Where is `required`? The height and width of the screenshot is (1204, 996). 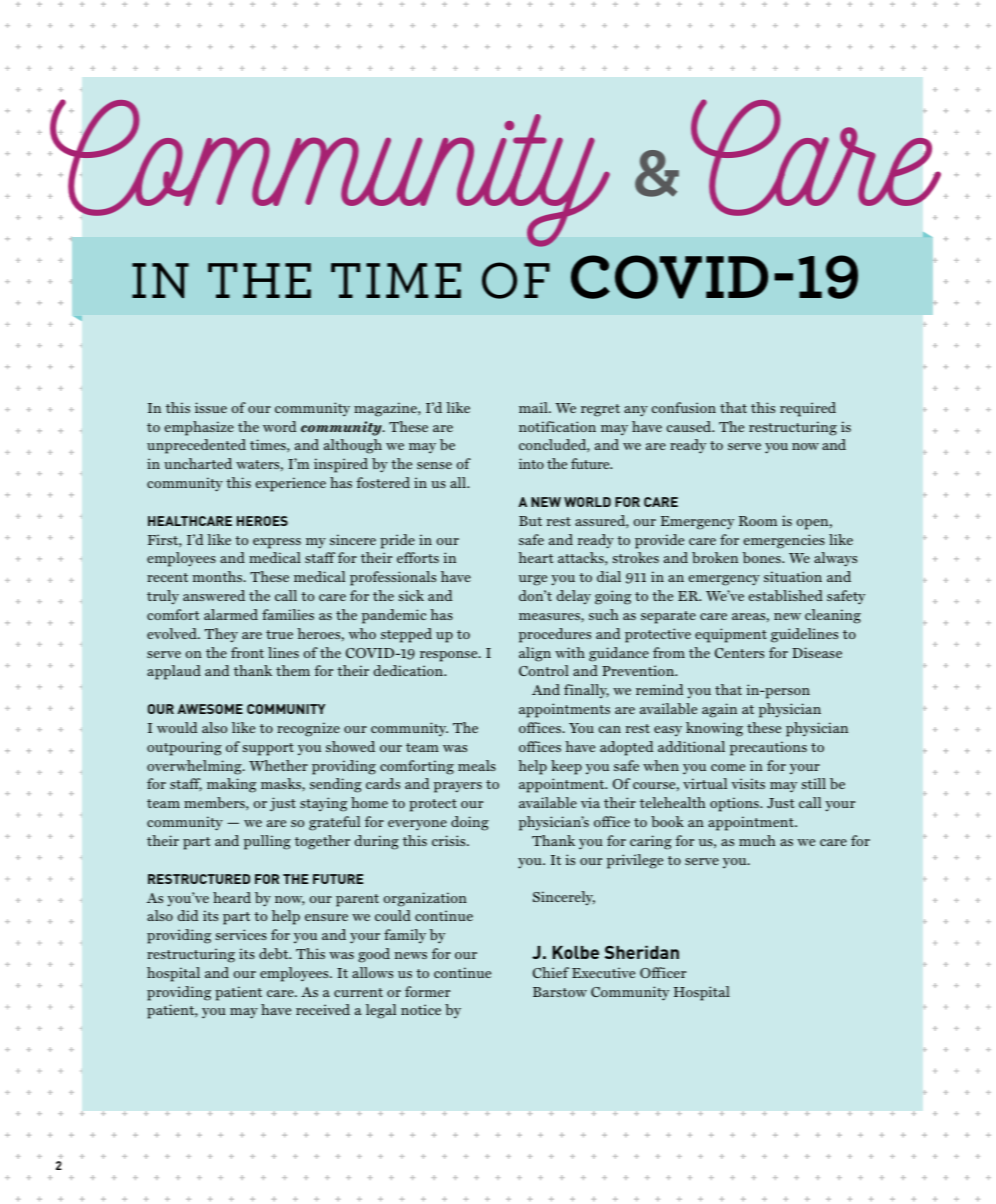 required is located at coordinates (808, 409).
